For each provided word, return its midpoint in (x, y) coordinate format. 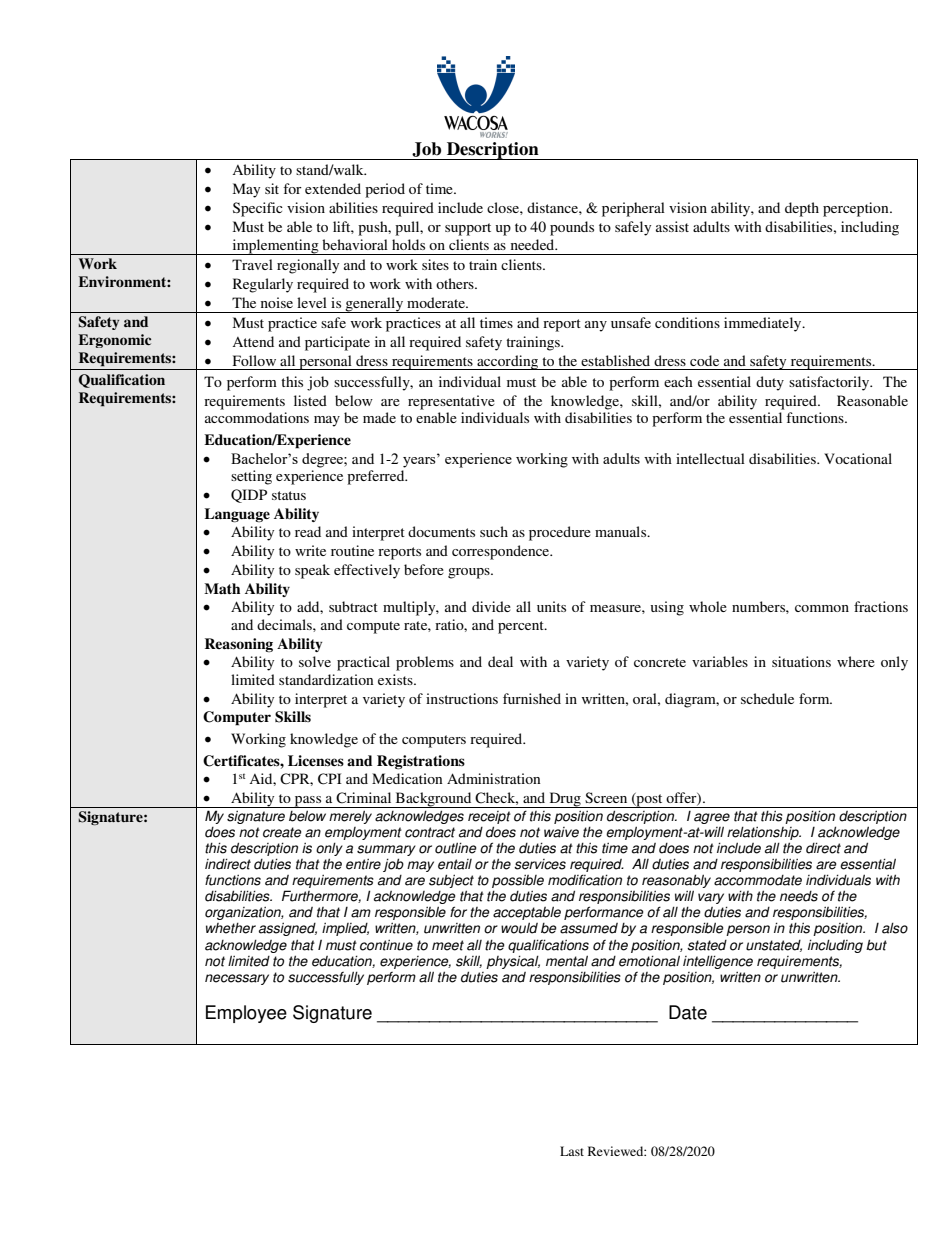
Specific (258, 209)
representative (451, 402)
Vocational (858, 458)
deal (500, 661)
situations (801, 661)
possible (518, 882)
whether (231, 928)
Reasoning (239, 645)
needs (799, 896)
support (468, 229)
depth (802, 209)
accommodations (257, 417)
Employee (246, 1014)
